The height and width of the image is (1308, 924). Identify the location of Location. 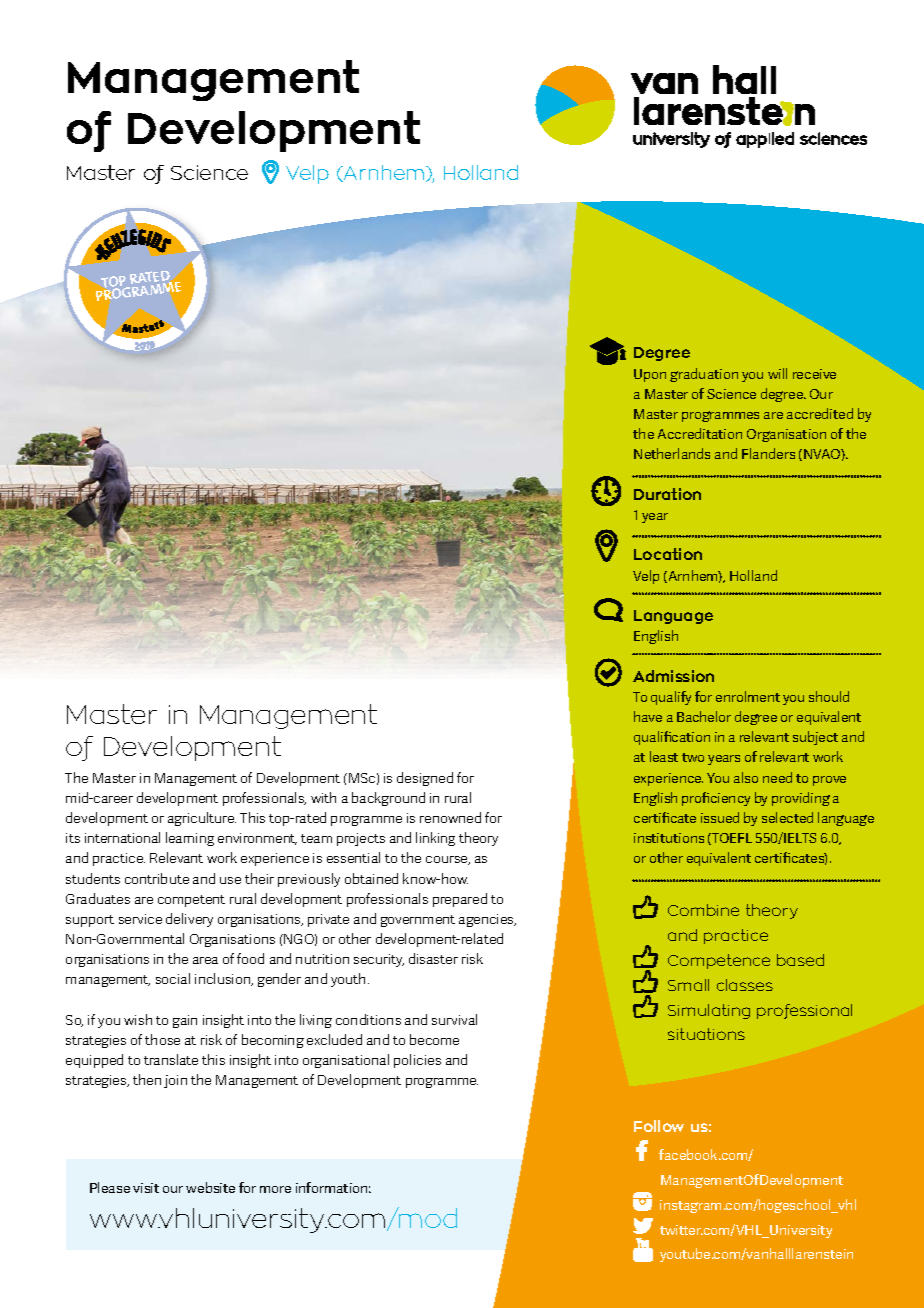
(668, 554).
